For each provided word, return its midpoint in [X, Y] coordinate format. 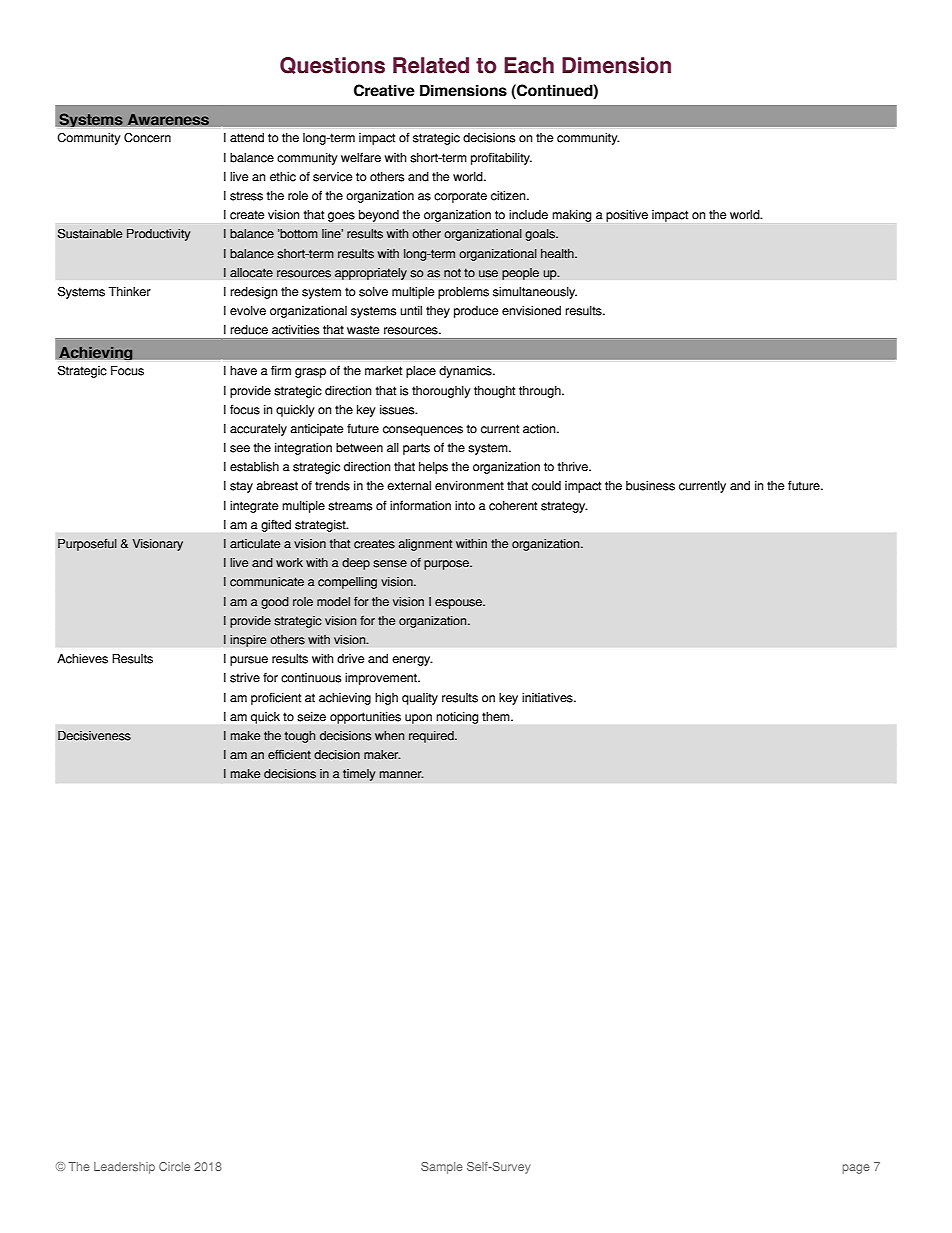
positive [627, 216]
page [856, 1169]
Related [431, 65]
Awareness [168, 119]
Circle [174, 1166]
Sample [442, 1168]
